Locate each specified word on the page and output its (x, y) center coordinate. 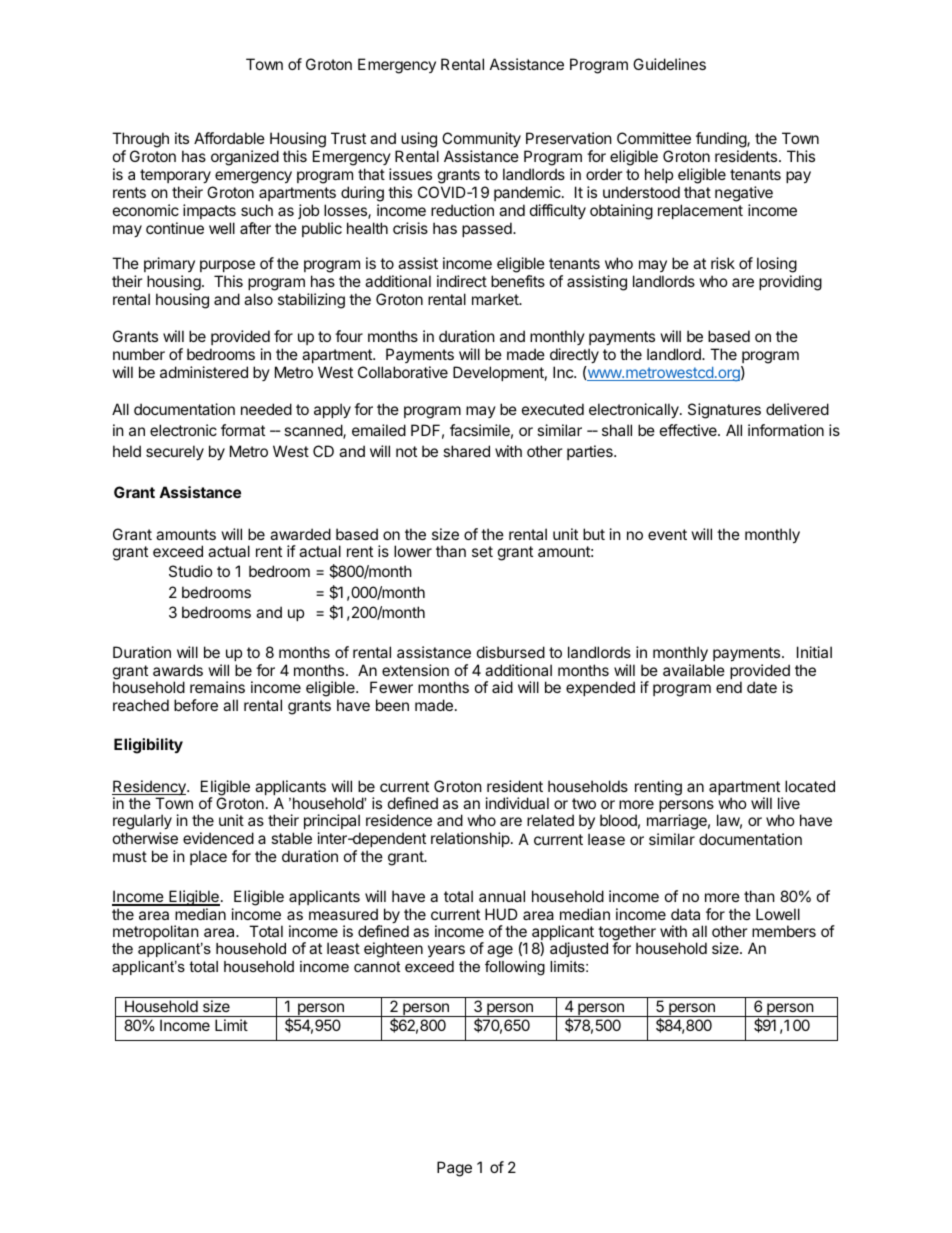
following (515, 968)
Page (454, 1169)
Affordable (229, 138)
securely (175, 452)
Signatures (724, 411)
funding (722, 140)
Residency (150, 789)
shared (466, 451)
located (810, 786)
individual (517, 803)
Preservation (569, 138)
